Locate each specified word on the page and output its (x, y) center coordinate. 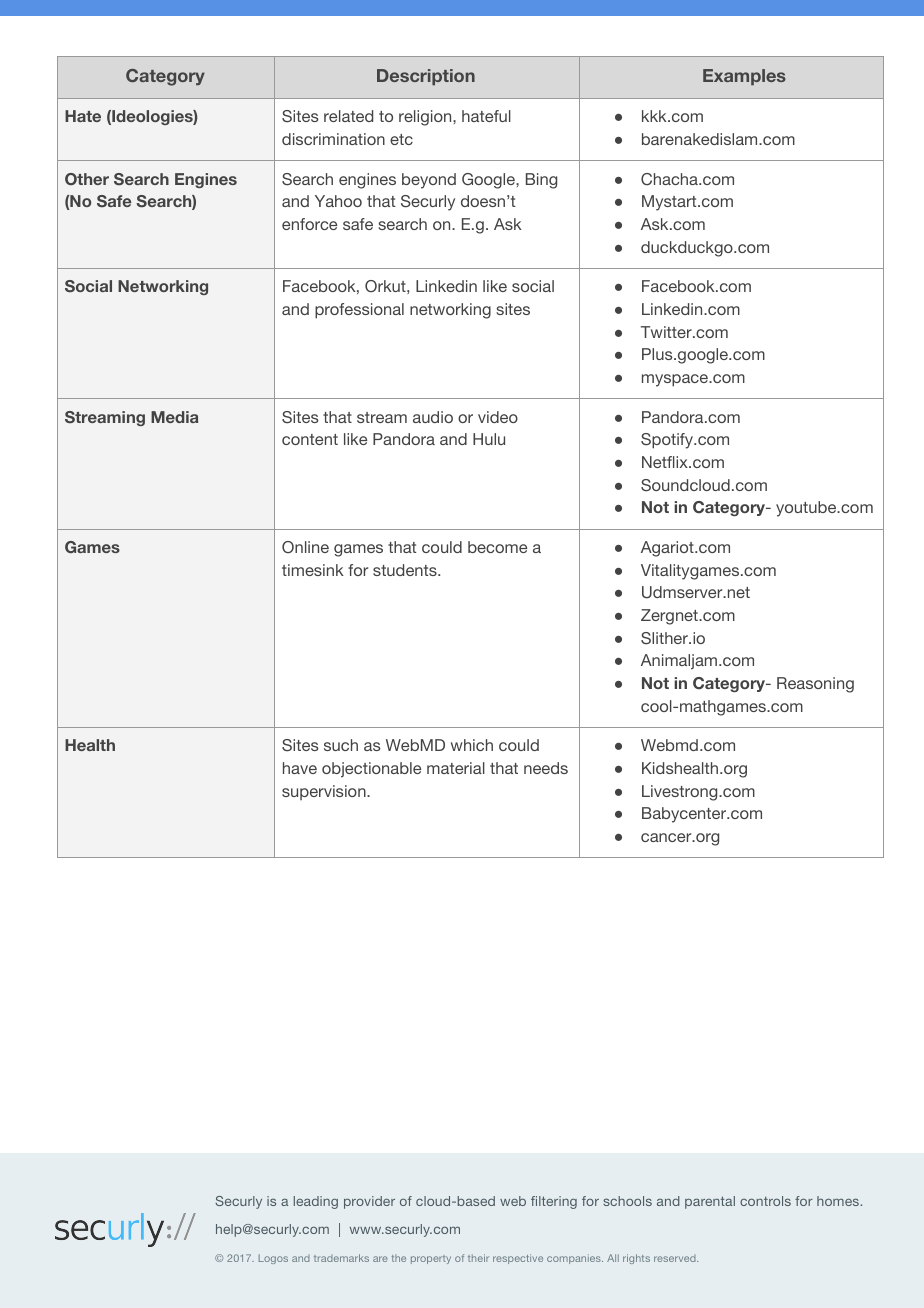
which (472, 745)
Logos (273, 1259)
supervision (325, 792)
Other (87, 179)
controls (765, 1201)
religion (426, 118)
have (300, 768)
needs (546, 768)
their (478, 1258)
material (456, 768)
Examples (744, 77)
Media (174, 417)
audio (433, 417)
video (498, 417)
